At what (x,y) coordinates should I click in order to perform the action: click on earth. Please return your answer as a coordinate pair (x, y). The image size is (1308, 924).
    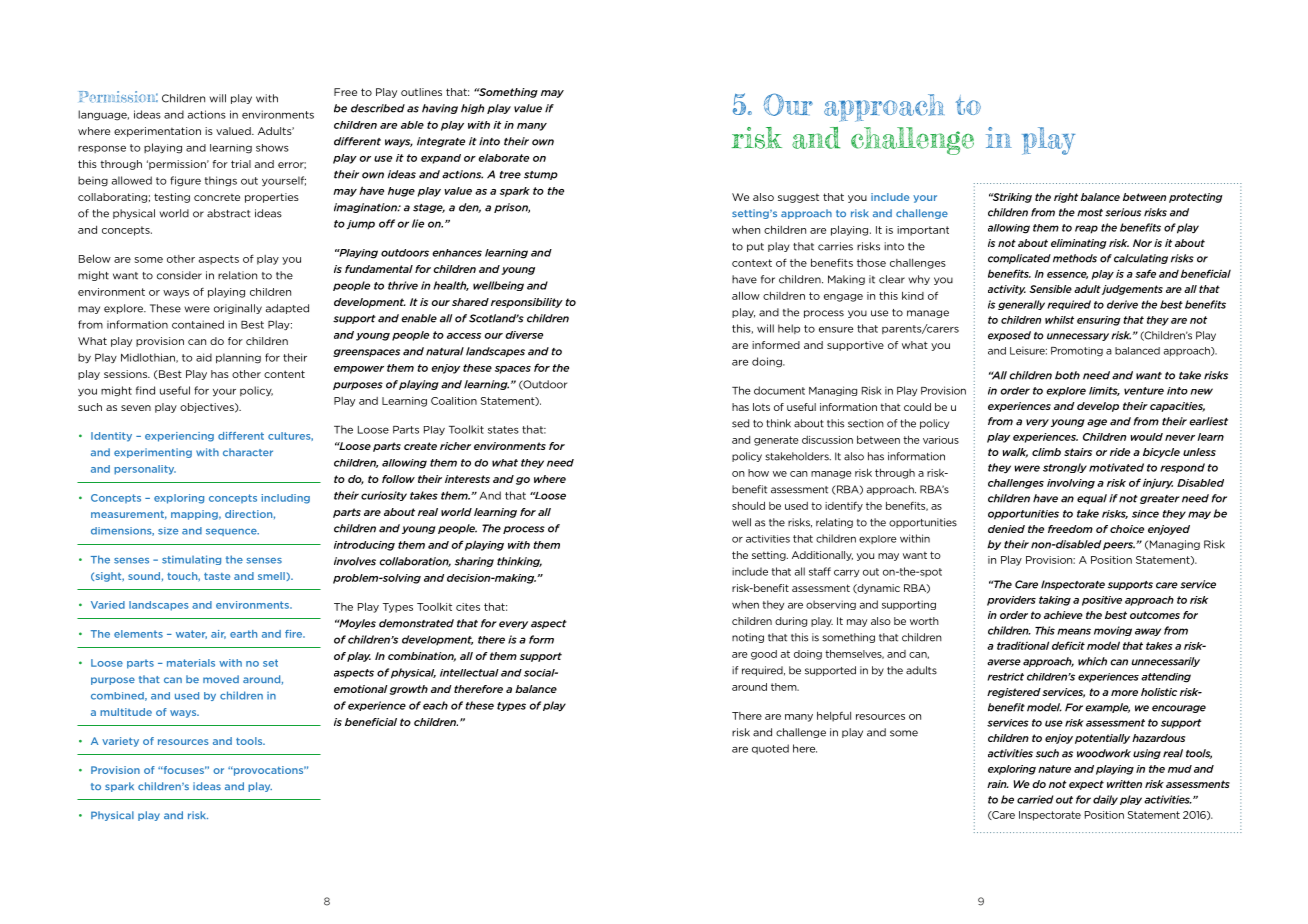
    Looking at the image, I should click on (243, 634).
